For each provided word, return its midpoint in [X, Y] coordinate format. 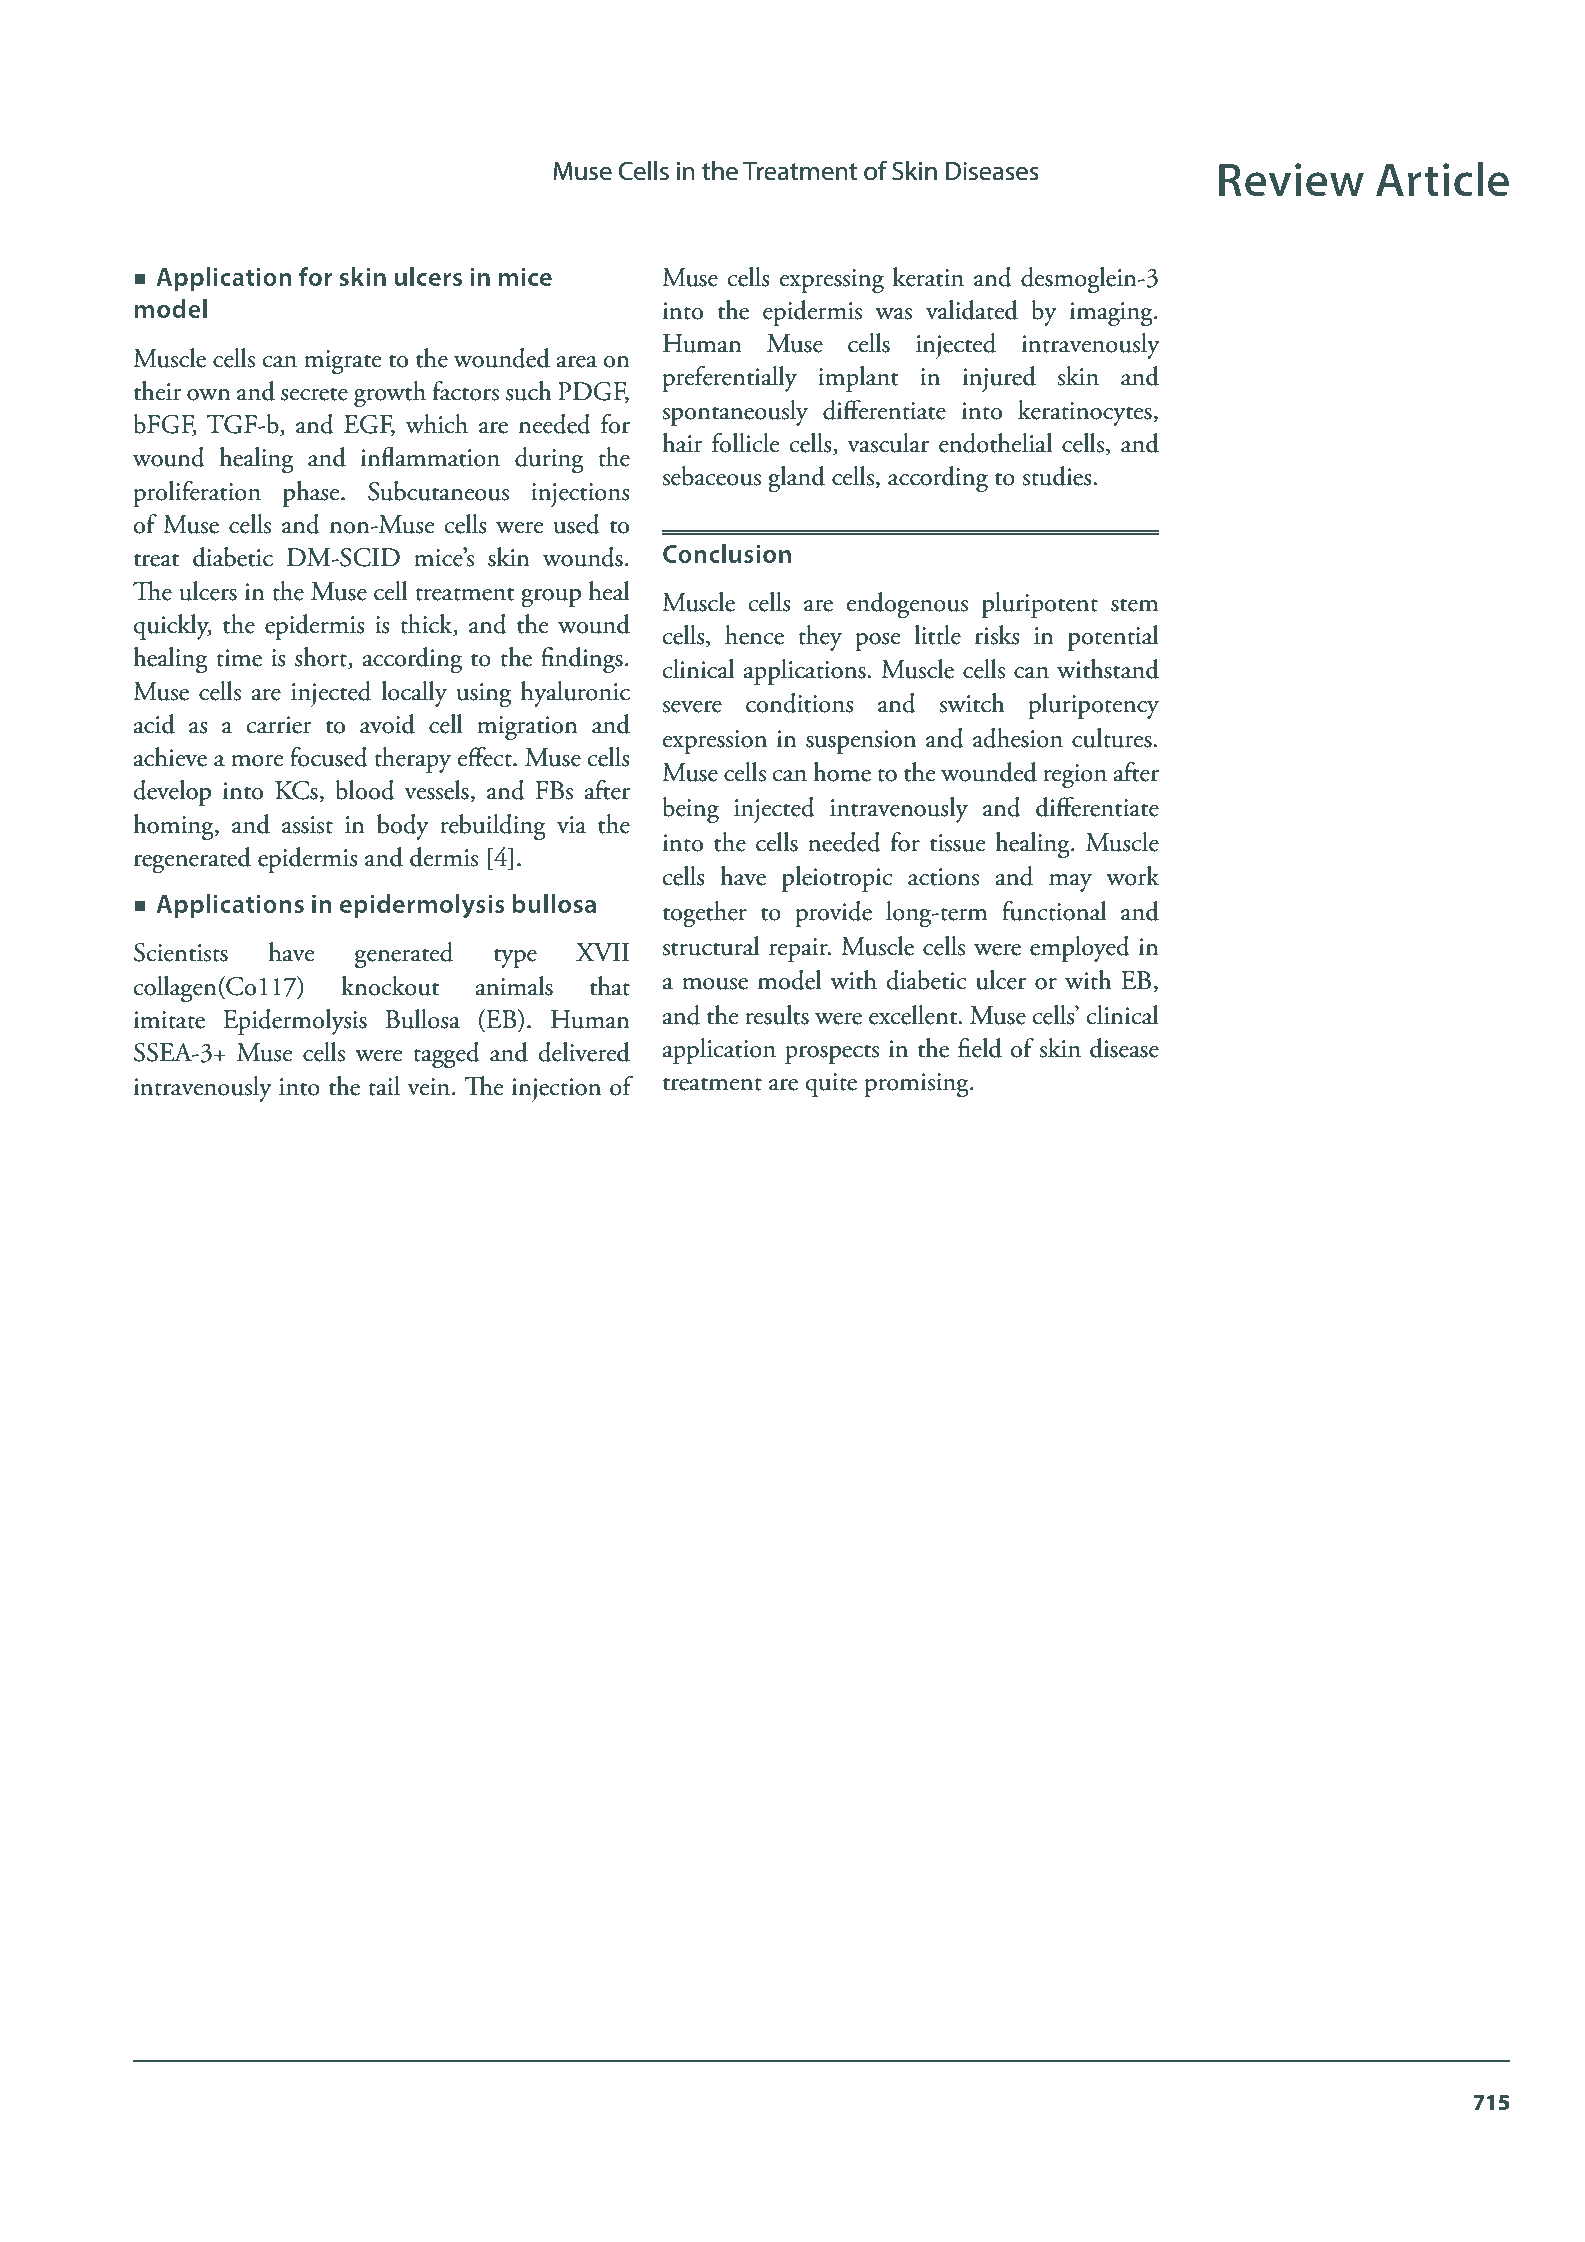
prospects [832, 1054]
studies [1058, 476]
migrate [342, 362]
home [842, 772]
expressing [832, 281]
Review [1291, 180]
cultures [1113, 738]
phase [312, 494]
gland [796, 479]
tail [384, 1086]
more [257, 761]
